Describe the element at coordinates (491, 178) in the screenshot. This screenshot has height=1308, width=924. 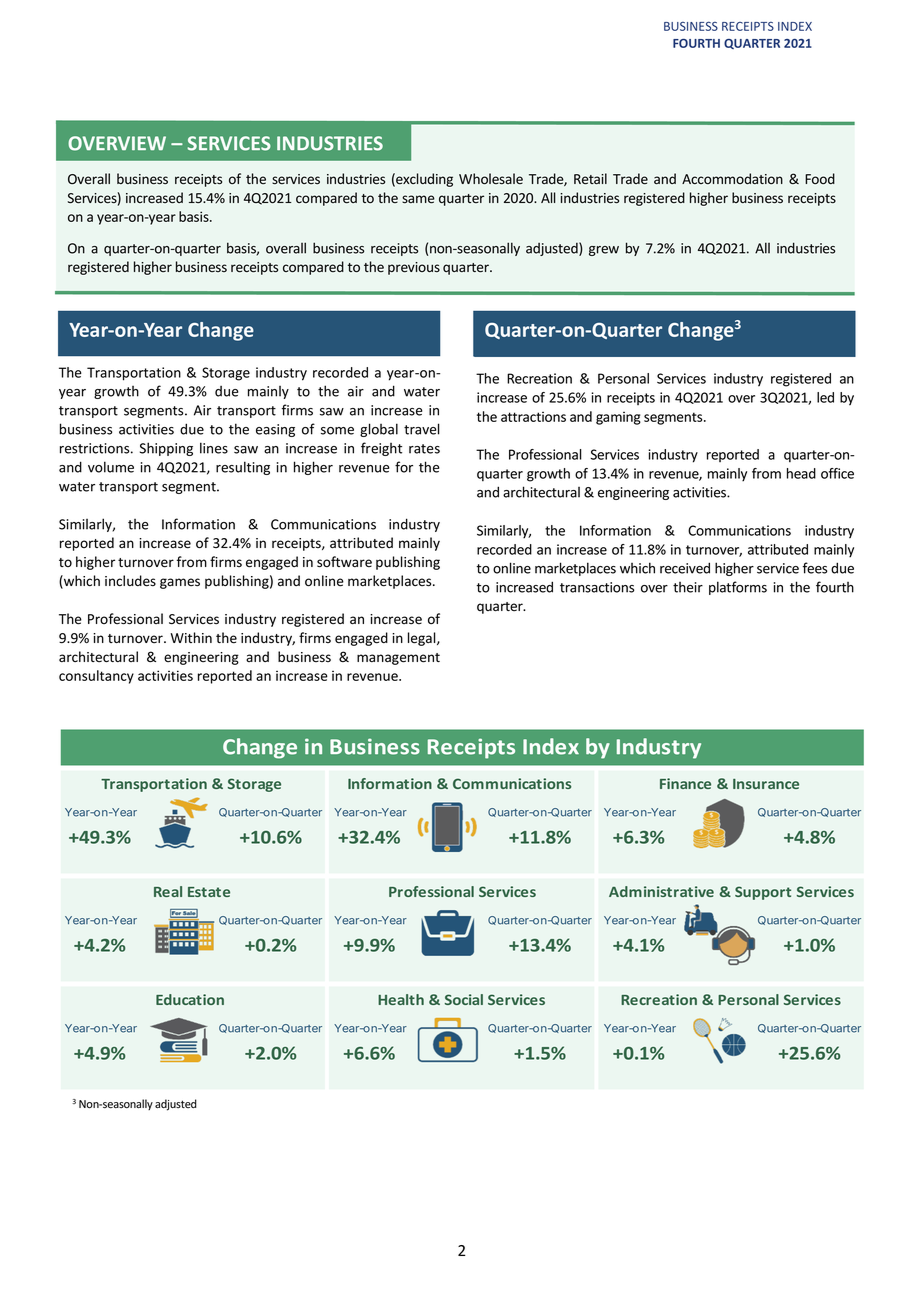
I see `Wholesale` at that location.
